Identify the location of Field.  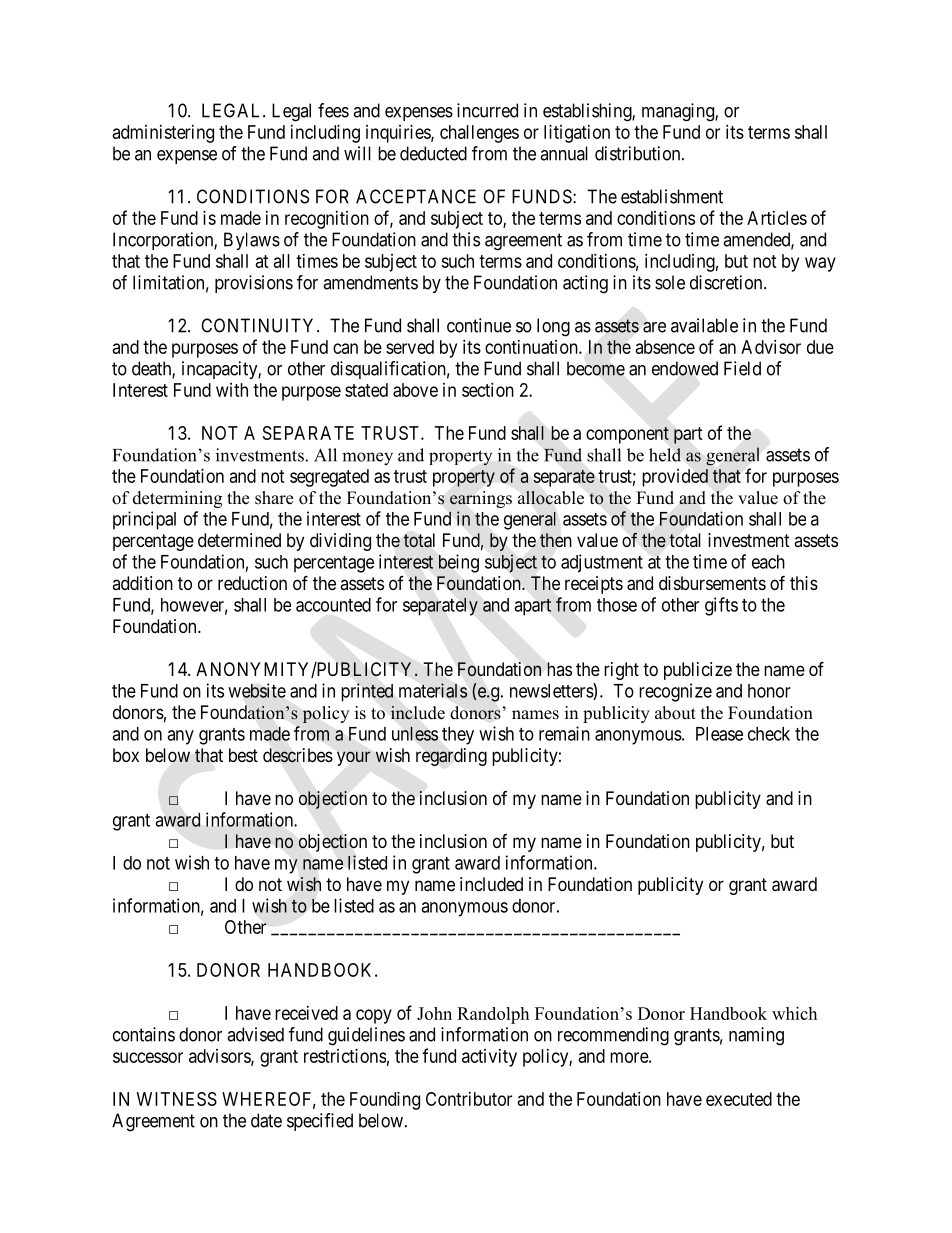
(742, 368).
